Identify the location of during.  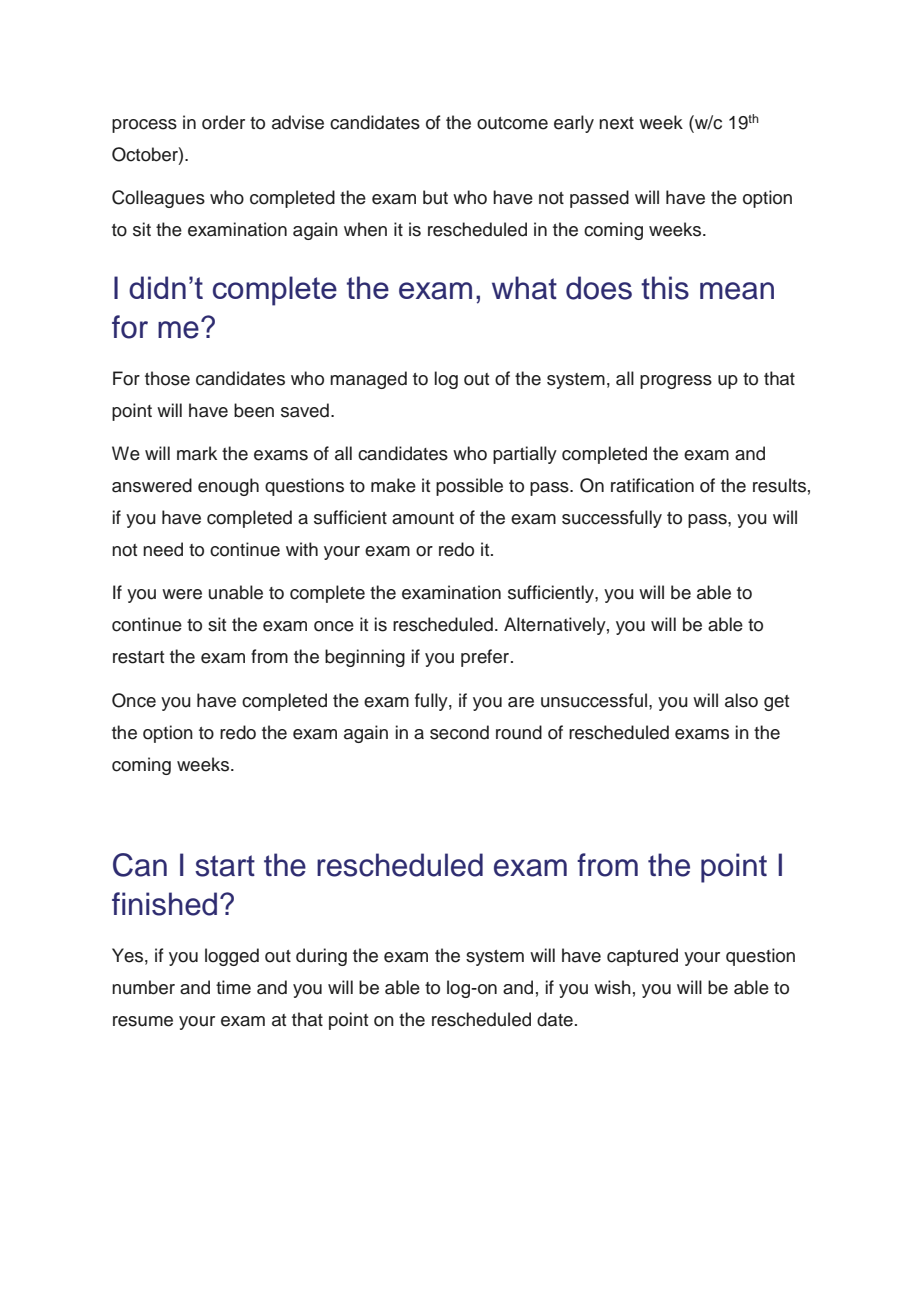
(321, 957).
